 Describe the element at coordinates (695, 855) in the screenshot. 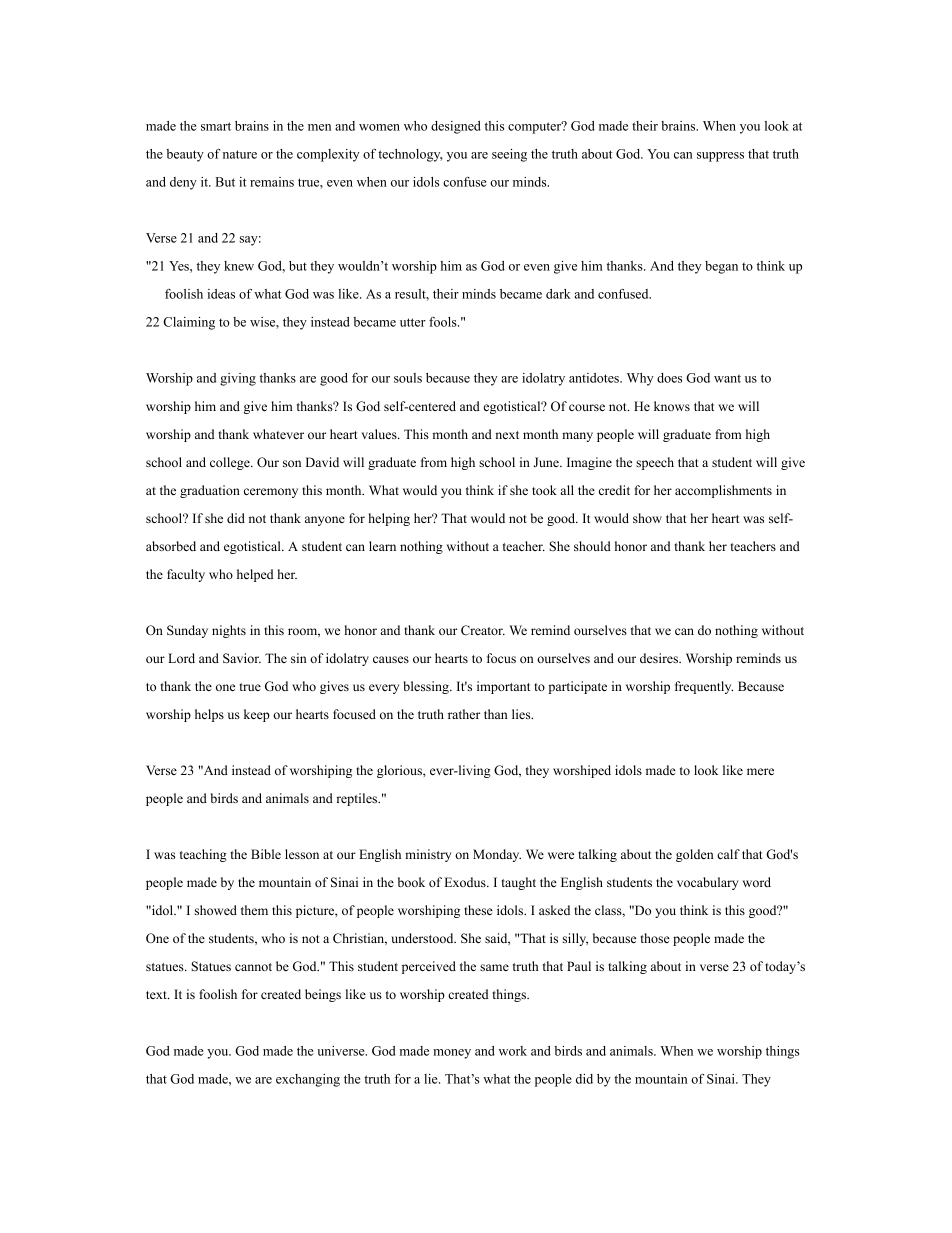

I see `golden` at that location.
